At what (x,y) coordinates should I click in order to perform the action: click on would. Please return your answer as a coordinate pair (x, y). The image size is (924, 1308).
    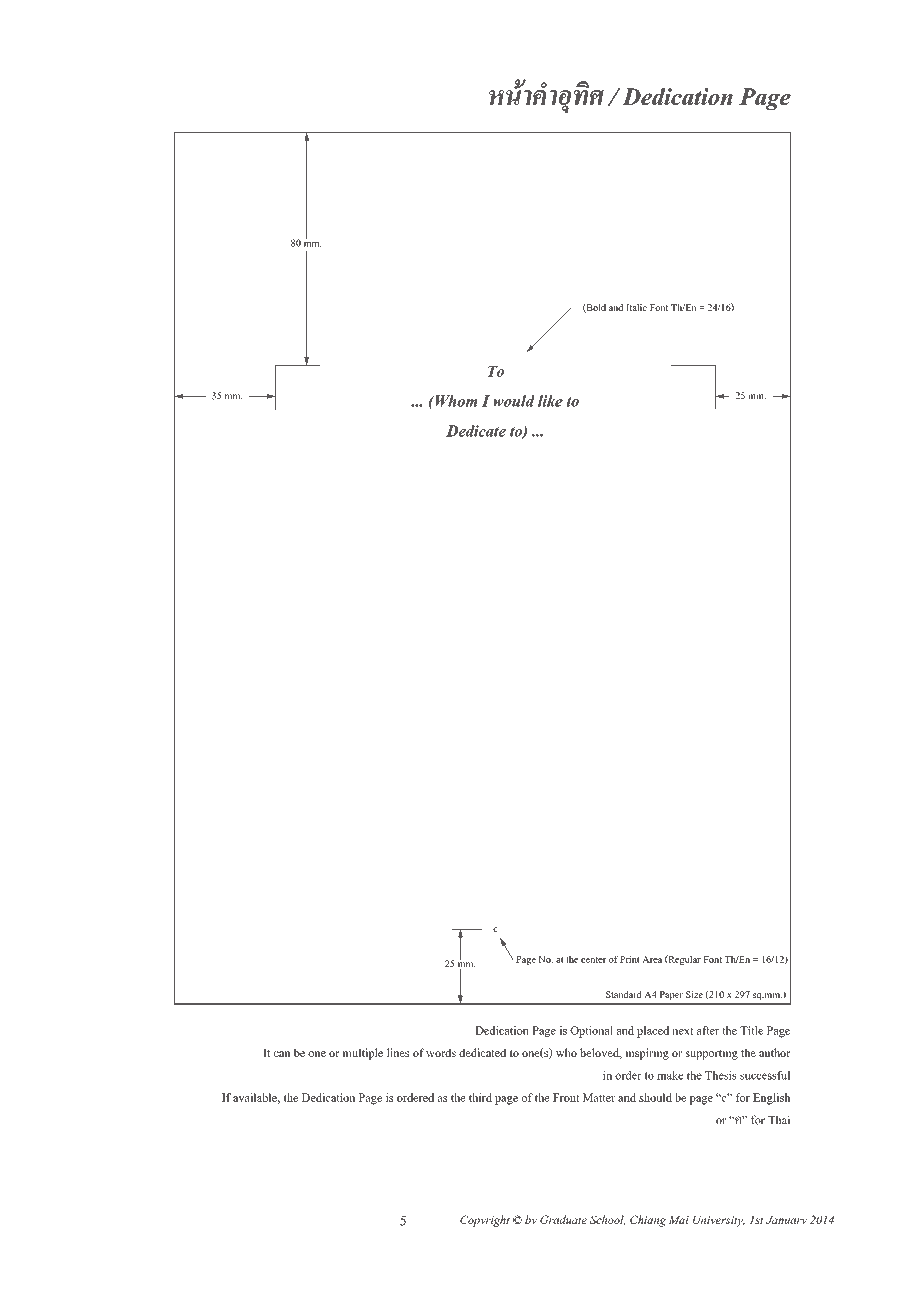
    Looking at the image, I should click on (514, 401).
